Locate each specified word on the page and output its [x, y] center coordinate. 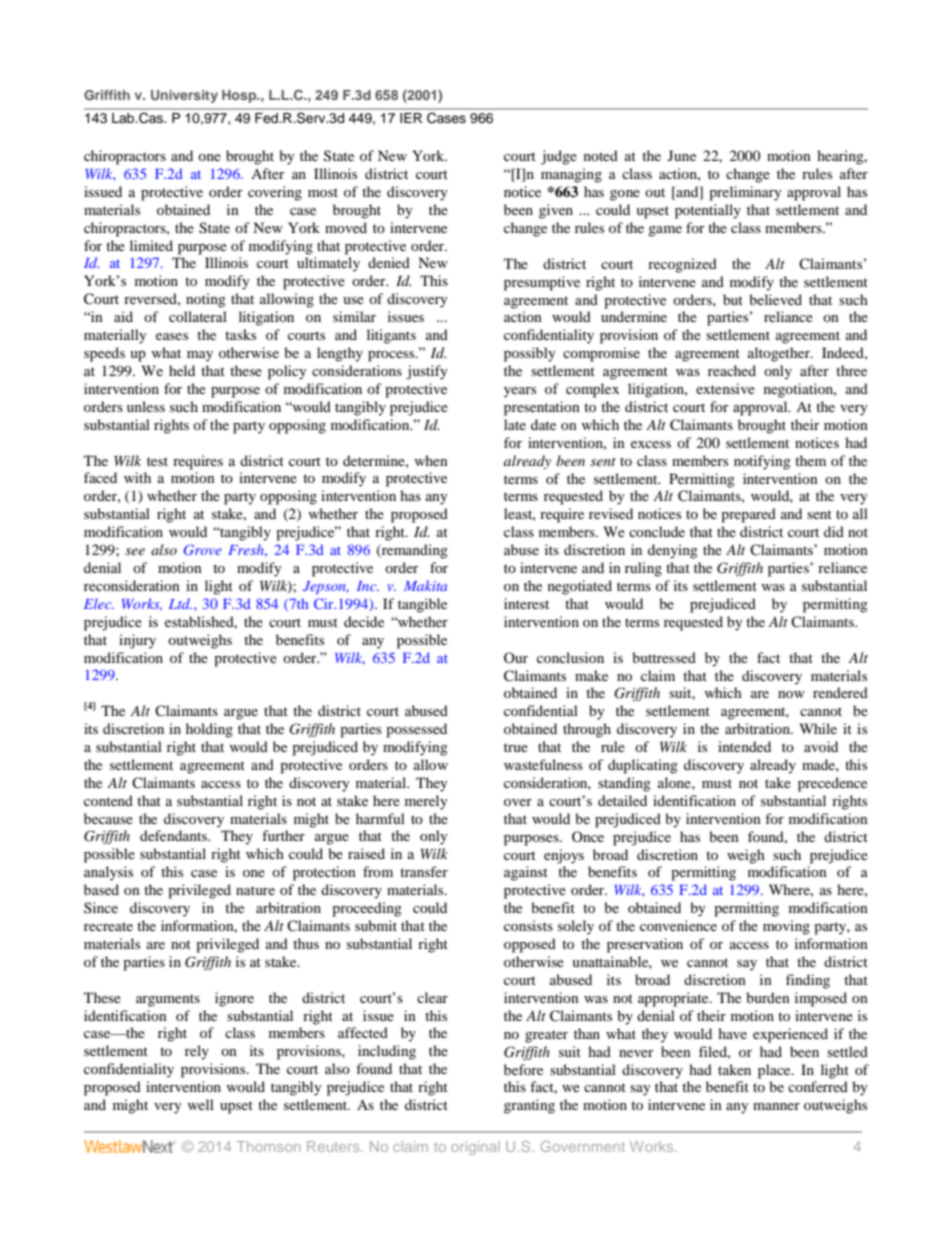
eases [172, 336]
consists [528, 925]
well [200, 1104]
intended [744, 746]
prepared [748, 515]
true [516, 747]
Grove [203, 549]
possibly [530, 354]
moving [786, 927]
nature [255, 890]
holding [209, 730]
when [431, 460]
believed [775, 299]
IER [411, 118]
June [682, 155]
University [184, 96]
